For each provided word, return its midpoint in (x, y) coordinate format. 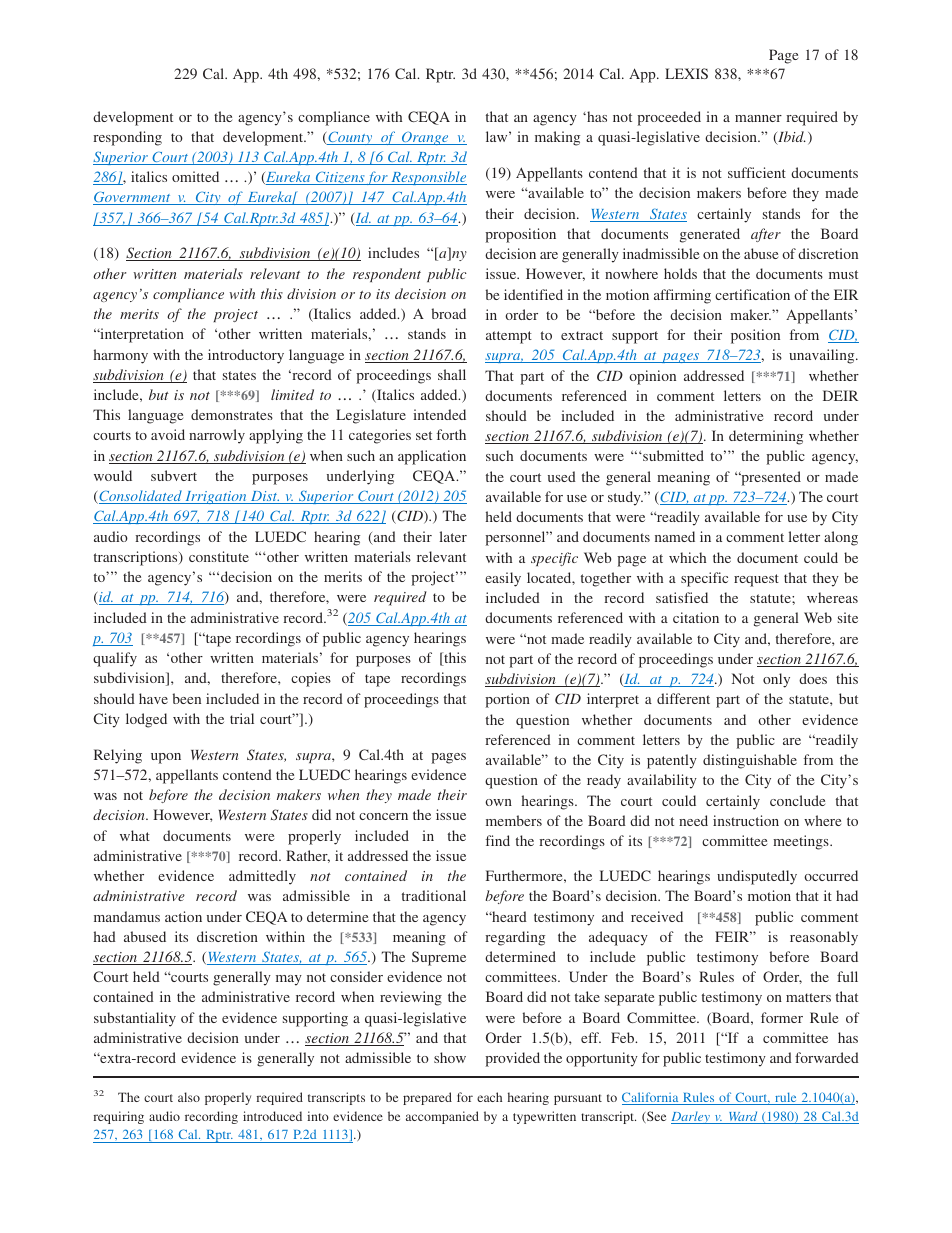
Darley (691, 1117)
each (489, 1097)
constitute (219, 556)
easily (503, 579)
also (189, 1097)
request (756, 580)
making (557, 138)
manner (758, 118)
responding (127, 138)
